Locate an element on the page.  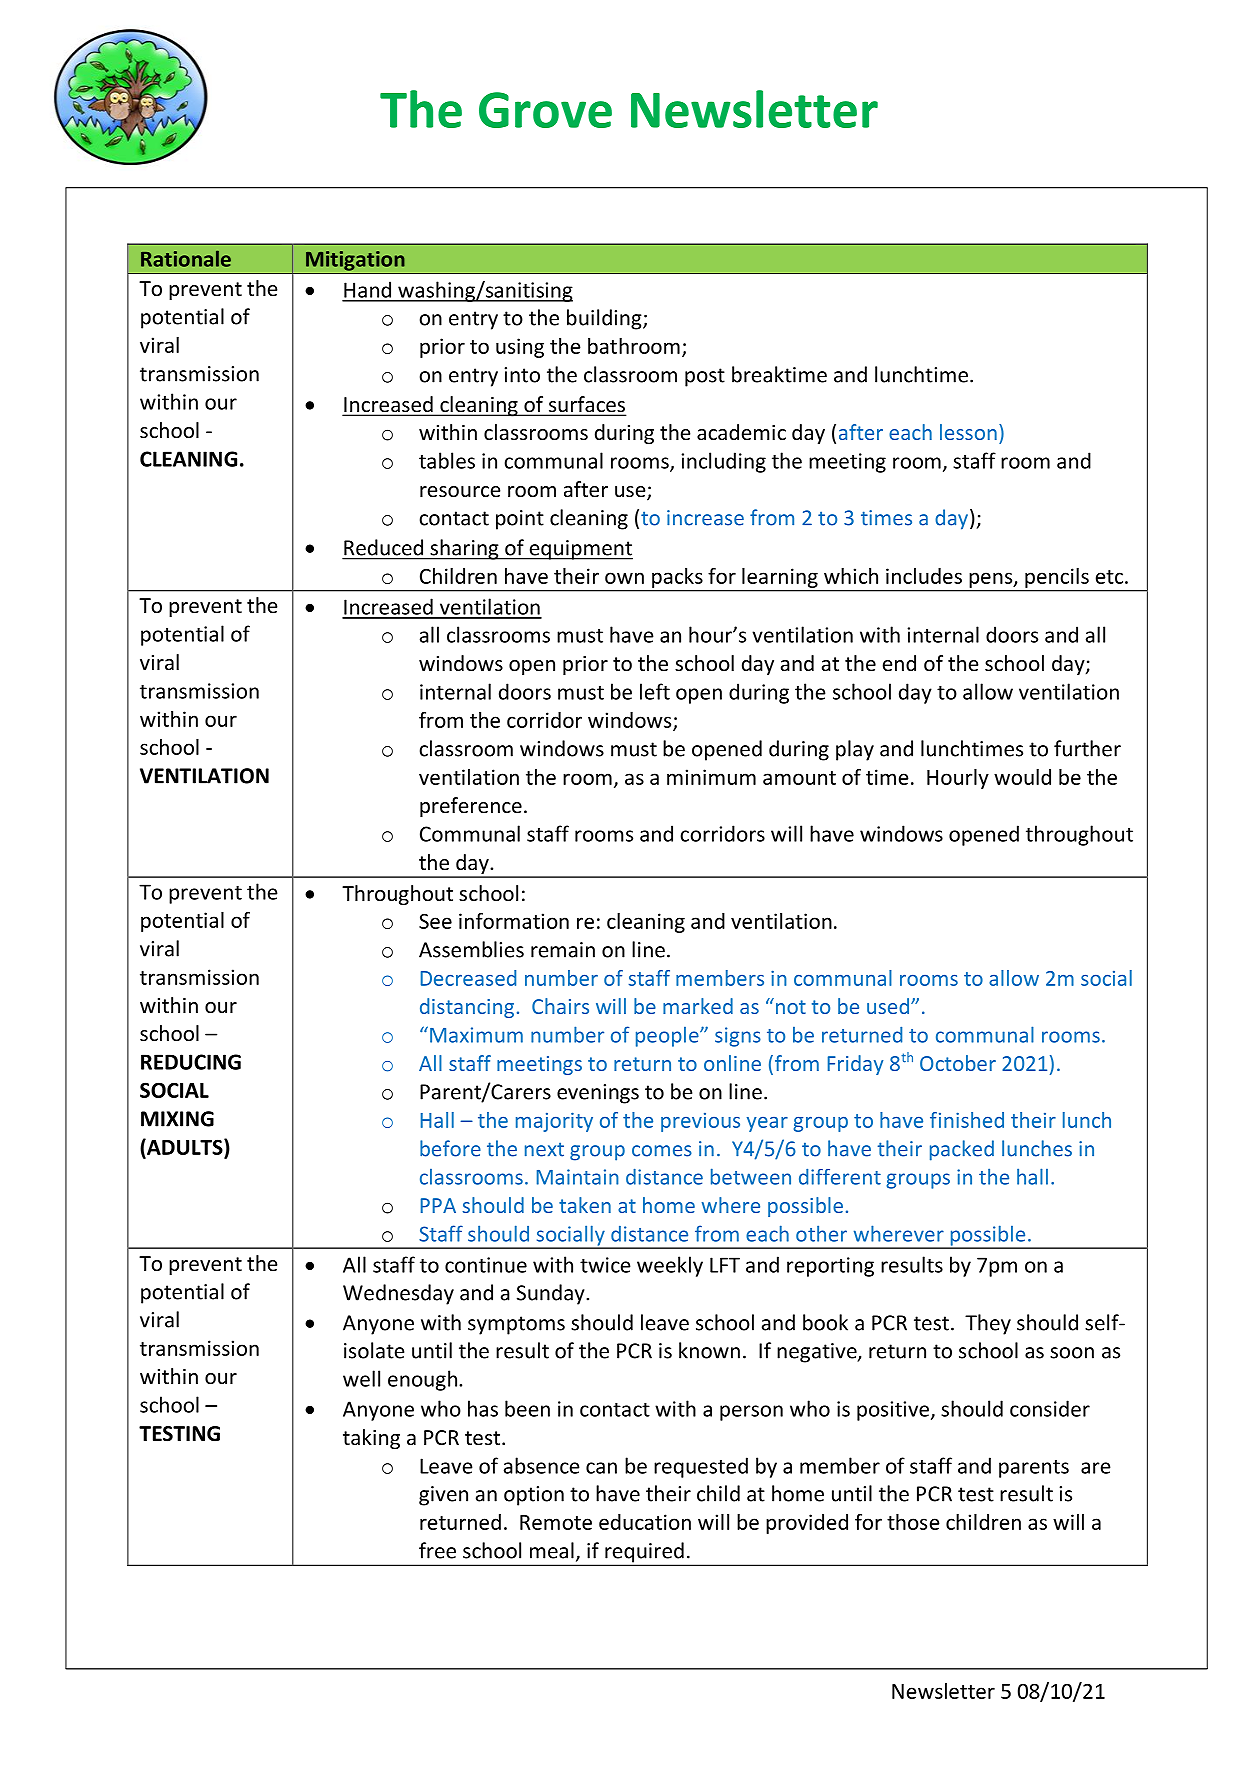
Grove is located at coordinates (545, 110).
